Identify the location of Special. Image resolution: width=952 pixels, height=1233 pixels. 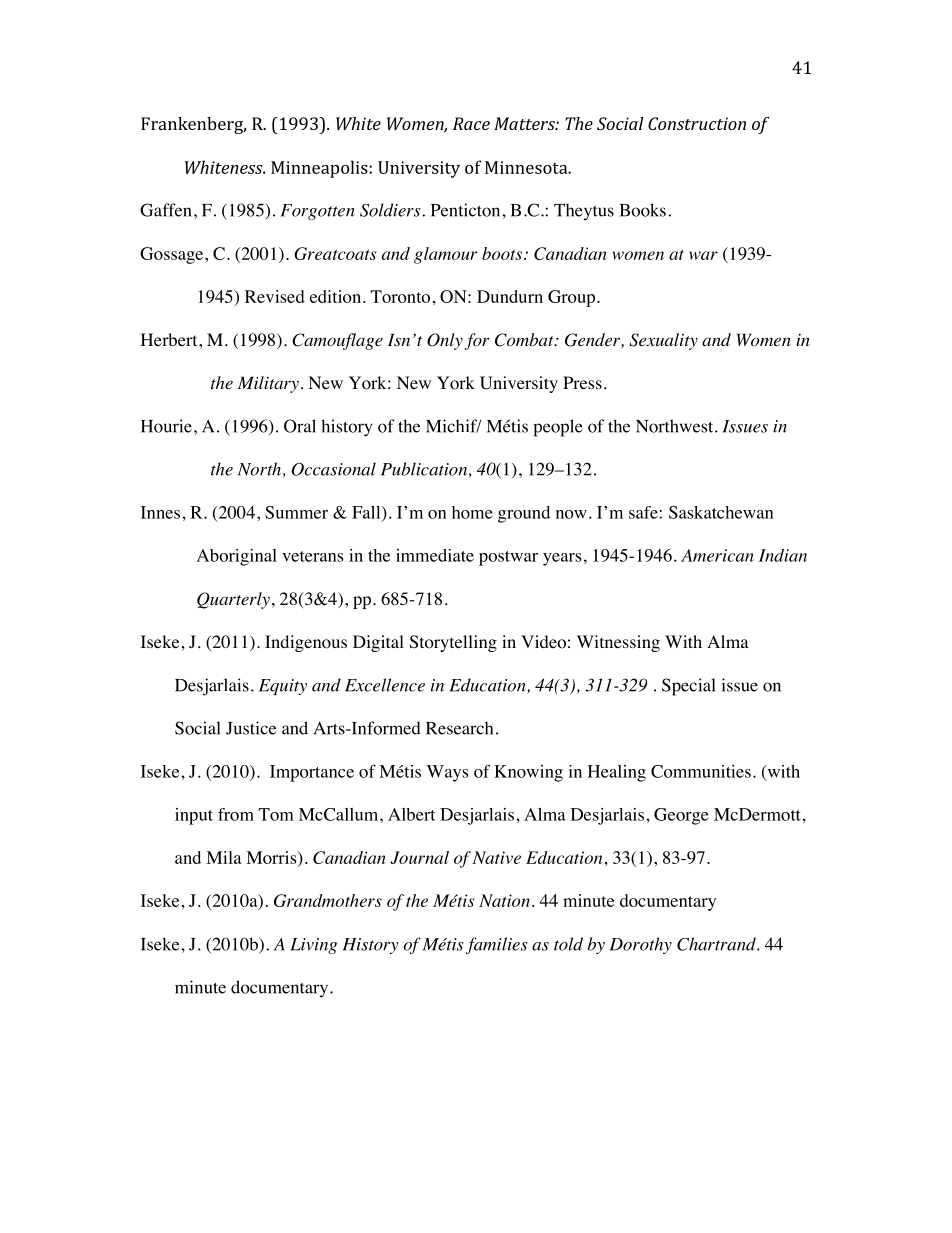
(689, 687).
